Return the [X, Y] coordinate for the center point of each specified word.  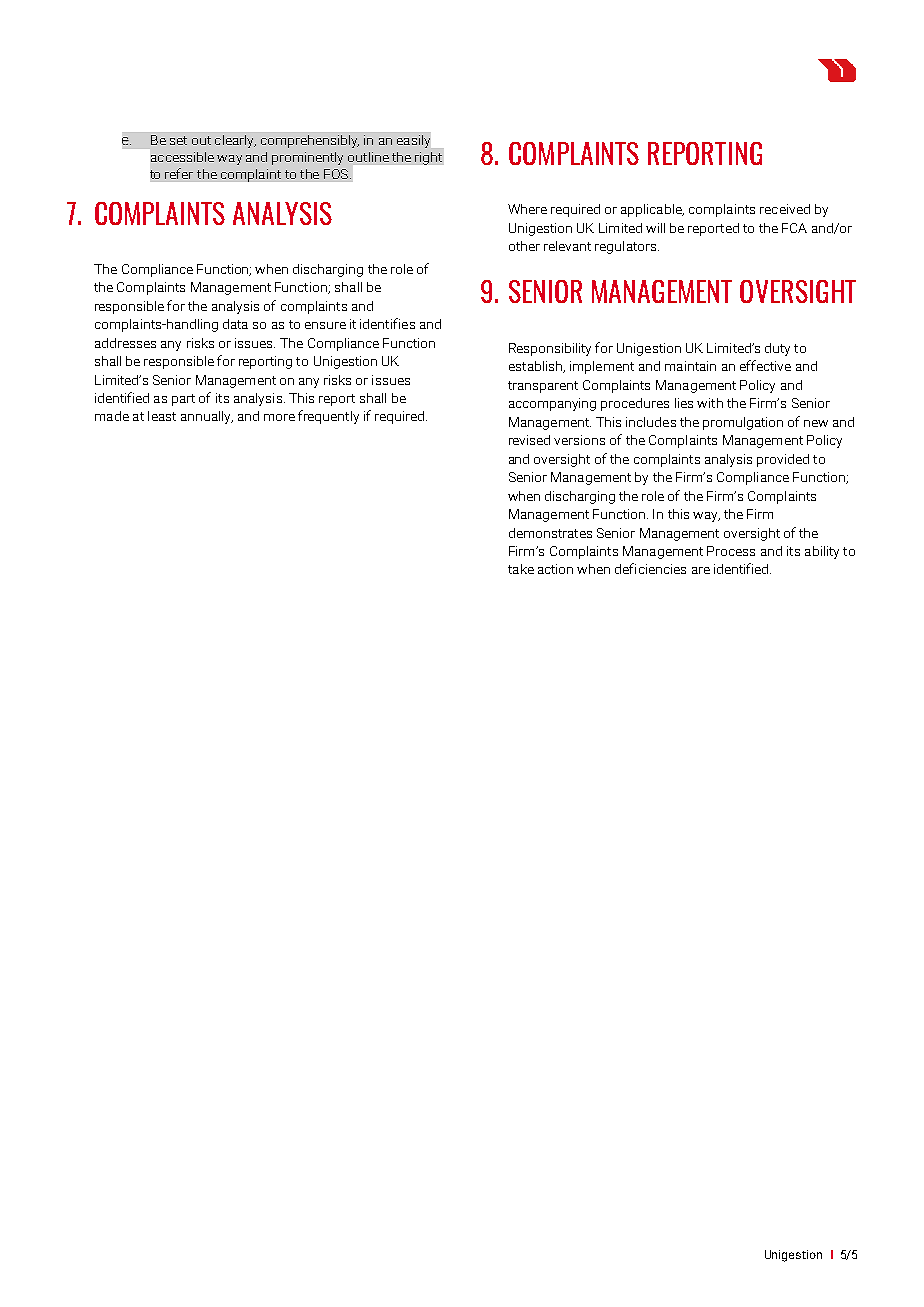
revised [529, 440]
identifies [387, 323]
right [428, 158]
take [521, 569]
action [555, 569]
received [785, 209]
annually [207, 417]
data [235, 324]
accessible [182, 157]
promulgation [743, 423]
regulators [627, 247]
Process [731, 551]
